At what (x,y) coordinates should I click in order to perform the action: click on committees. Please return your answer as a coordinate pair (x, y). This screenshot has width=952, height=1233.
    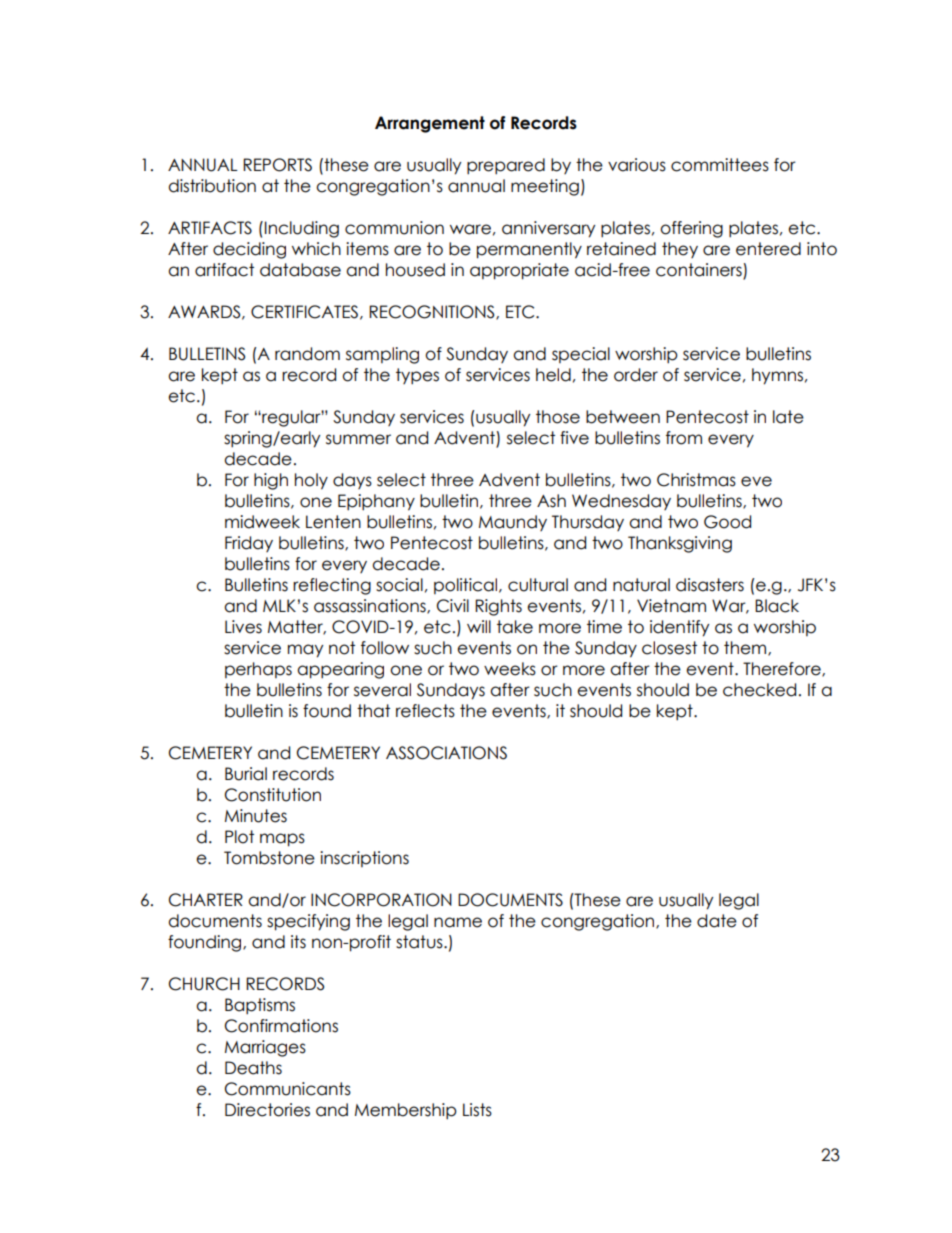
    Looking at the image, I should click on (720, 165).
